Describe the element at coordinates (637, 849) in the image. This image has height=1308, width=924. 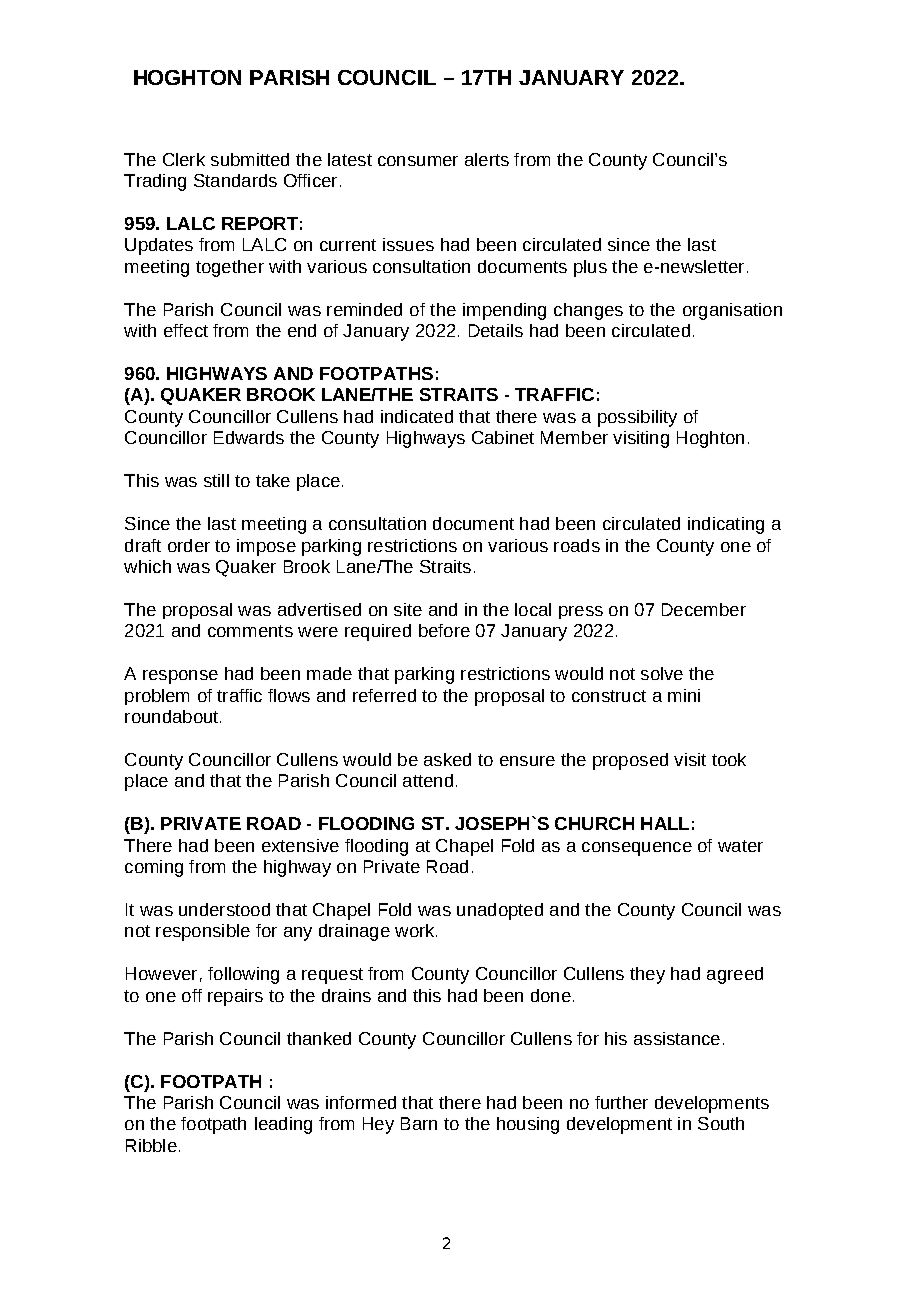
I see `consequence` at that location.
